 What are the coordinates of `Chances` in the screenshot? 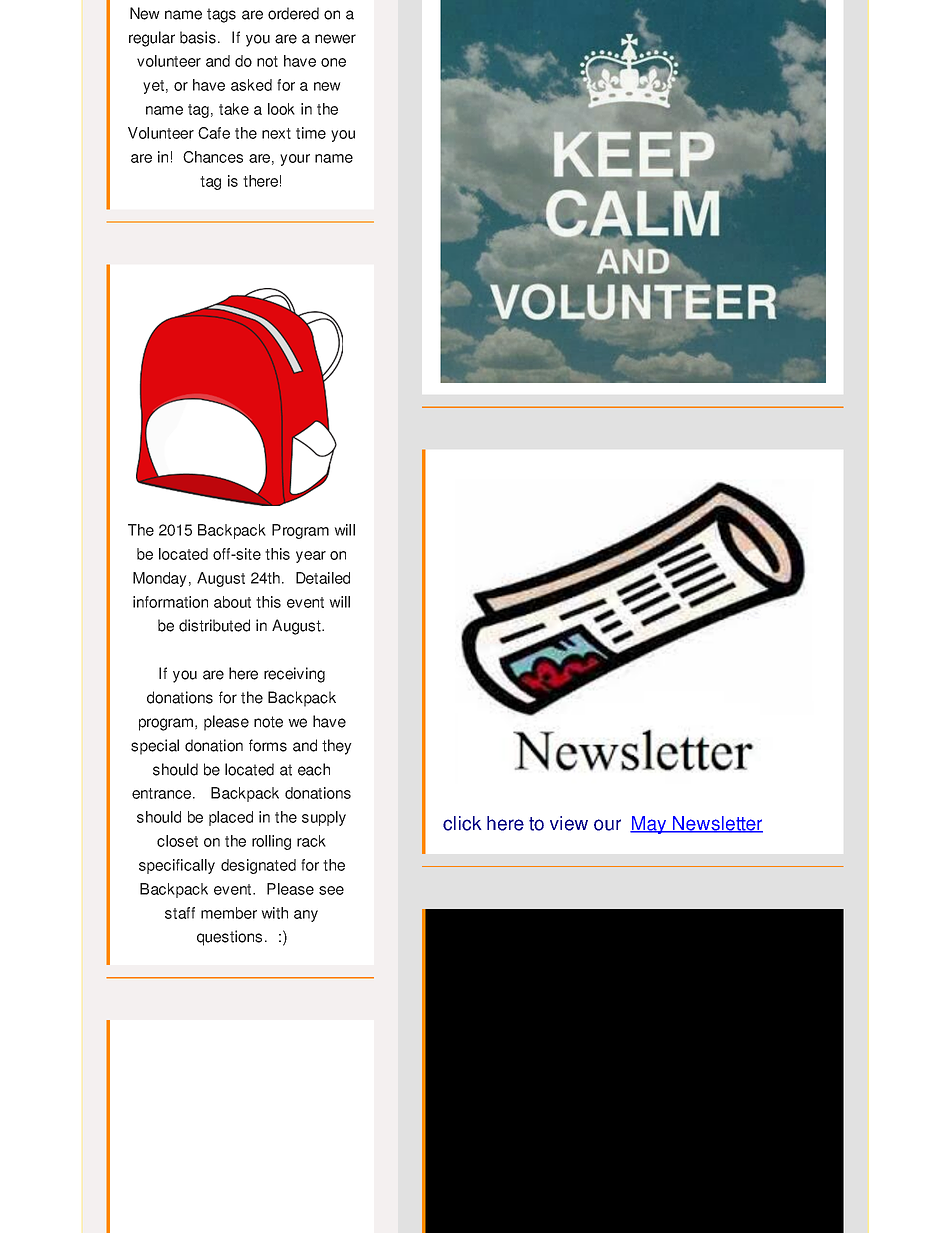 It's located at (213, 157).
